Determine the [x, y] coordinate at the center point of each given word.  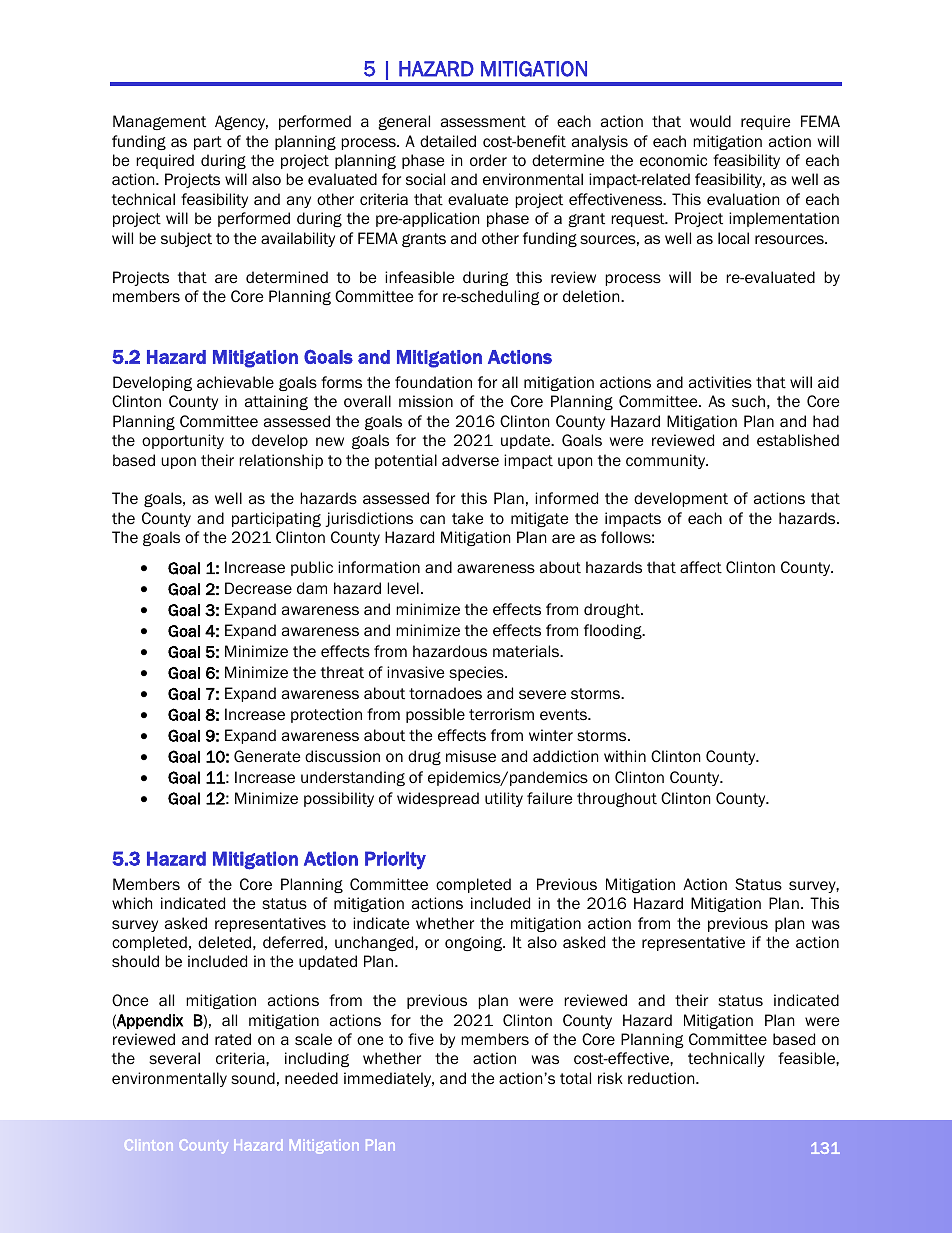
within [625, 756]
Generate [267, 756]
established [798, 440]
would [710, 121]
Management [159, 122]
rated [233, 1039]
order [488, 160]
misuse [471, 756]
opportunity [183, 441]
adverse [470, 460]
